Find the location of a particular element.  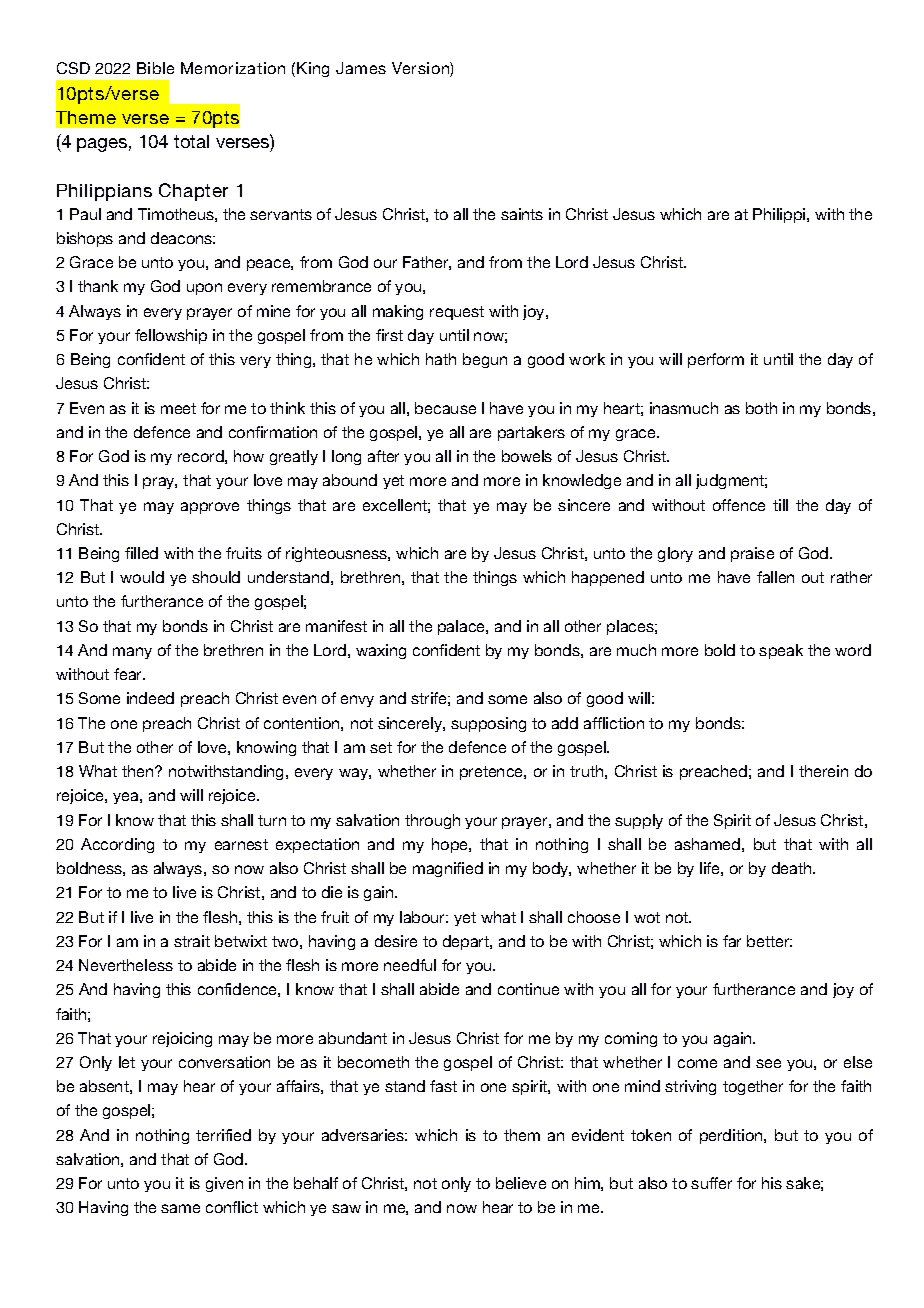

praise is located at coordinates (752, 554).
